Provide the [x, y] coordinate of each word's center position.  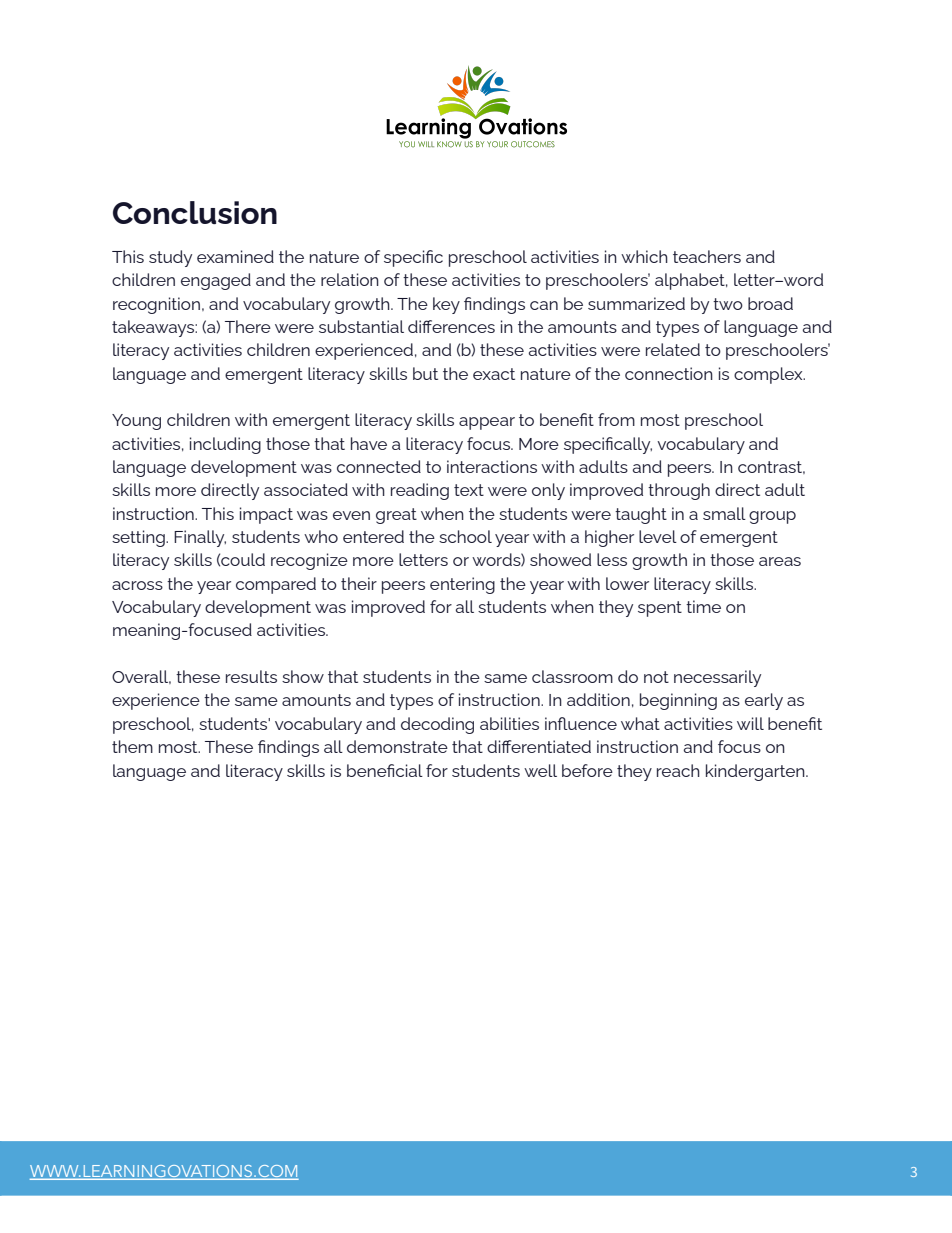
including [225, 445]
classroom [572, 676]
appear [487, 423]
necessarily [717, 678]
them [132, 746]
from [616, 419]
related [673, 349]
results [251, 676]
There [248, 326]
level [658, 536]
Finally [200, 538]
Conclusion [195, 212]
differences [451, 326]
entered [373, 536]
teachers [707, 256]
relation [350, 279]
